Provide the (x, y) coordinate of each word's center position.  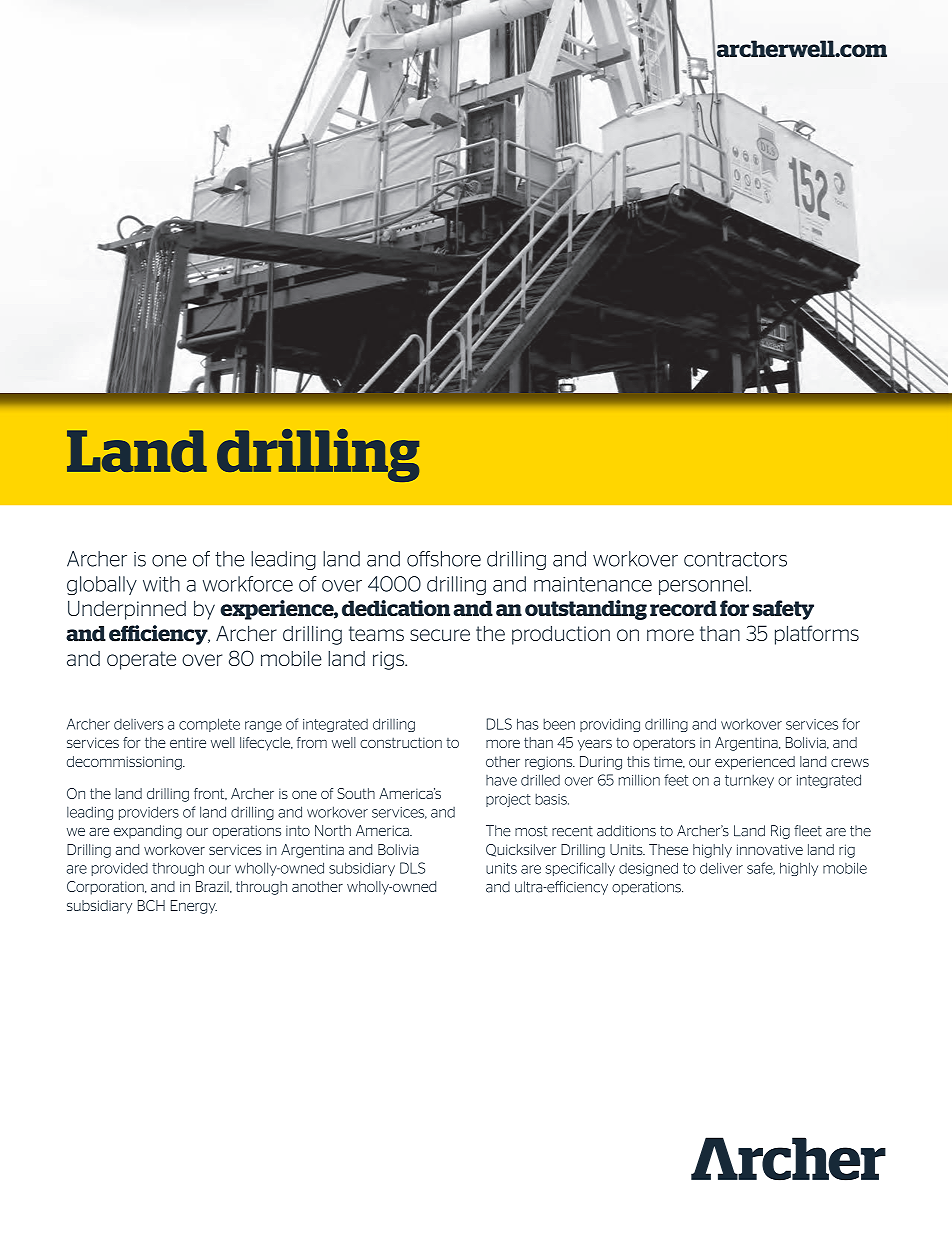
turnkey (749, 781)
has (528, 724)
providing (610, 725)
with (161, 584)
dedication (396, 608)
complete (209, 725)
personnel (704, 585)
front (210, 794)
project (508, 800)
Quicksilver (521, 850)
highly (712, 851)
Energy (194, 907)
